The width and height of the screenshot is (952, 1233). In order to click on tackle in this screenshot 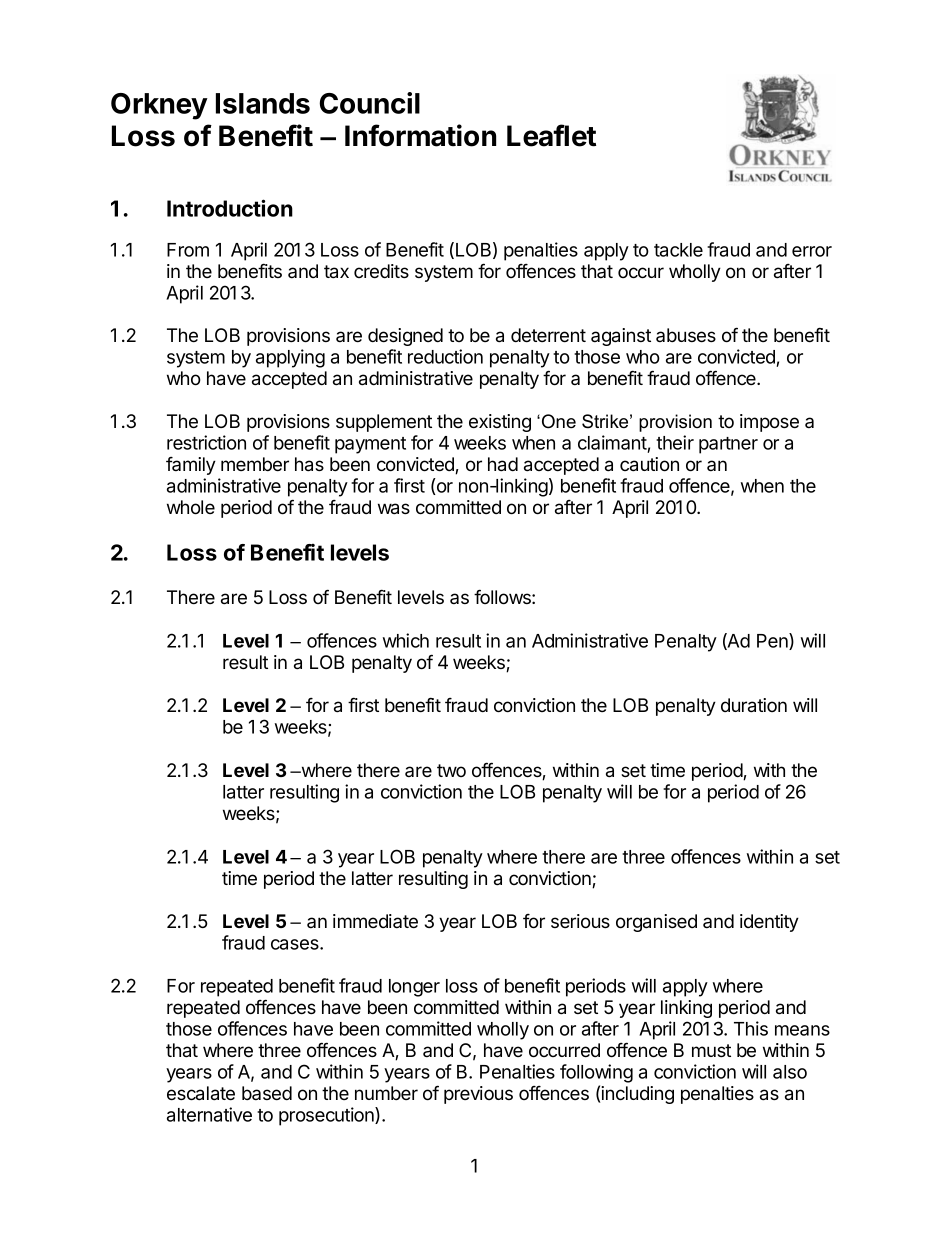, I will do `click(678, 250)`.
